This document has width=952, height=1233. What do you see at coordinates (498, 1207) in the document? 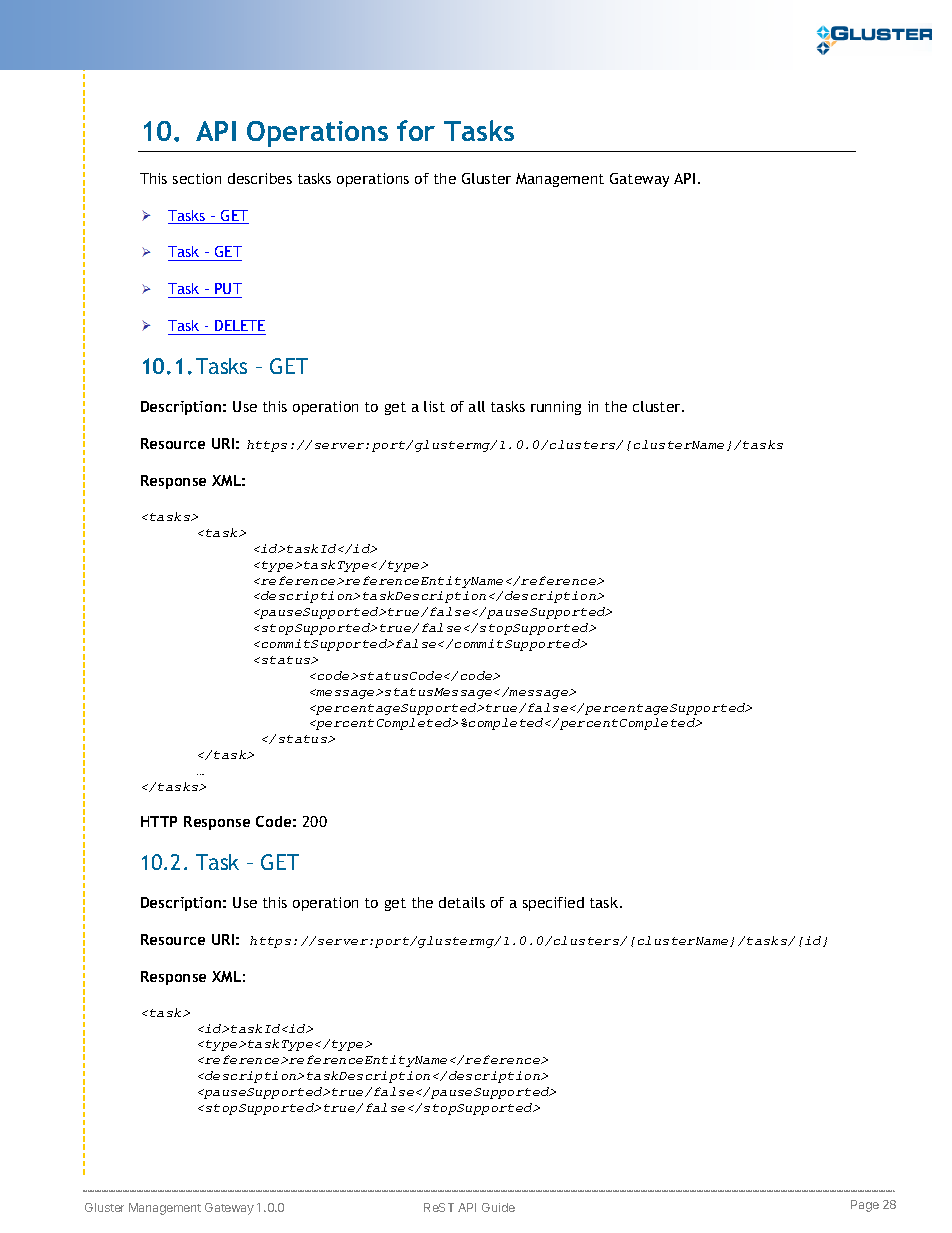
I see `Guide` at bounding box center [498, 1207].
